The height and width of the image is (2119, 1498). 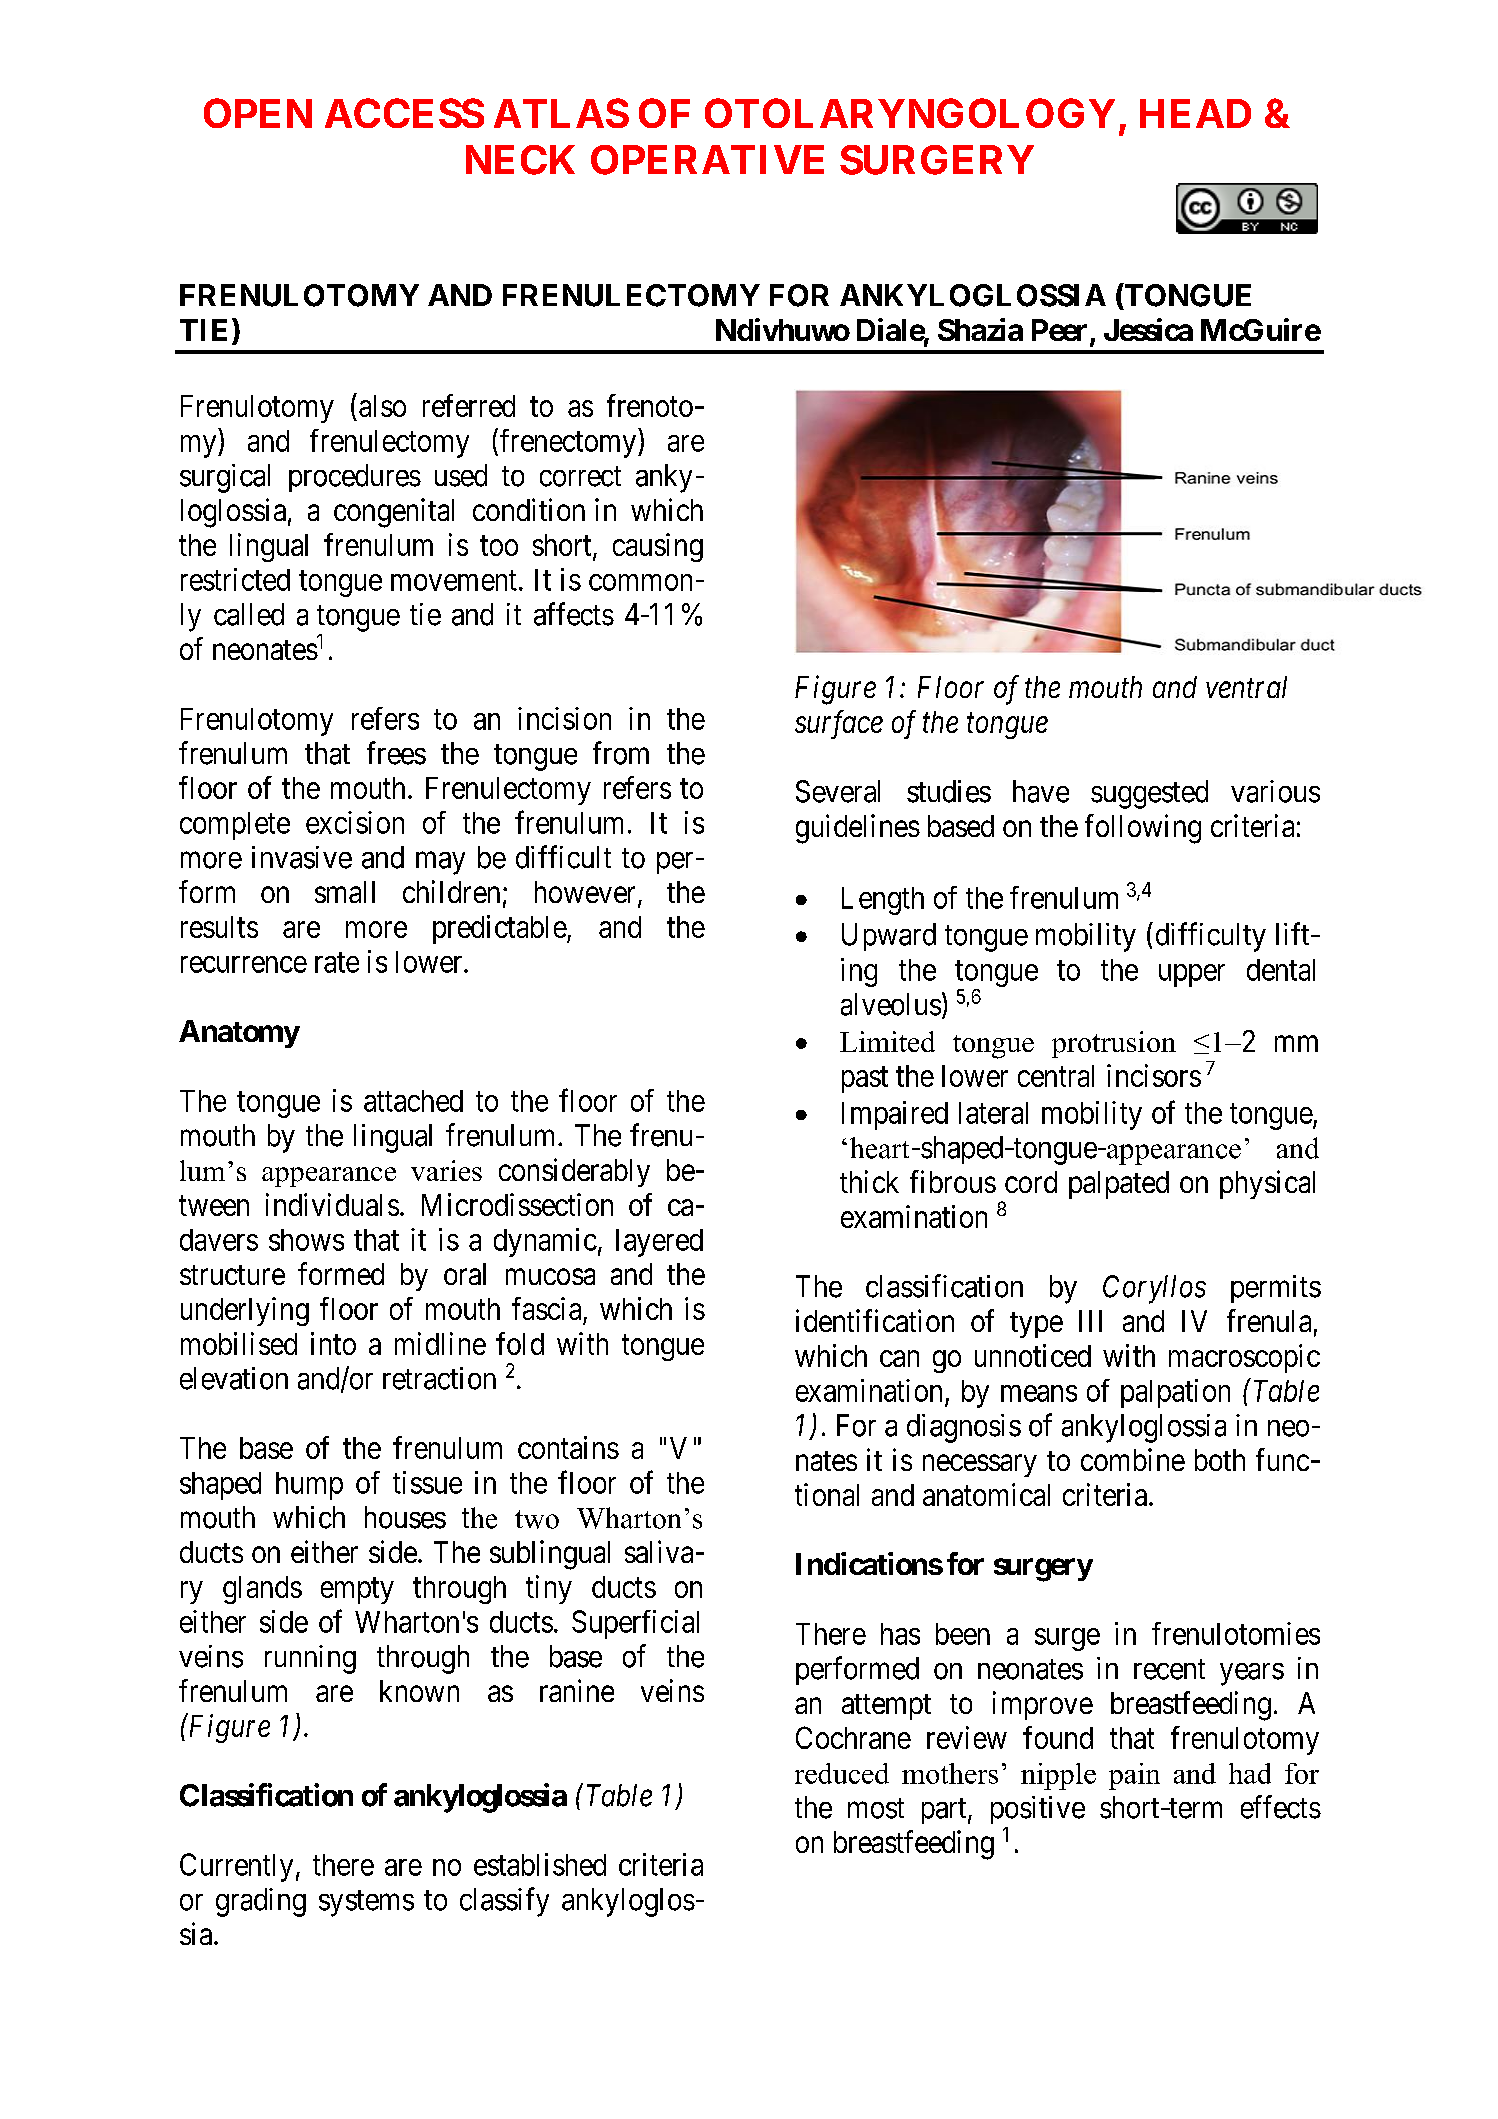 I want to click on OPEN, so click(x=258, y=113).
